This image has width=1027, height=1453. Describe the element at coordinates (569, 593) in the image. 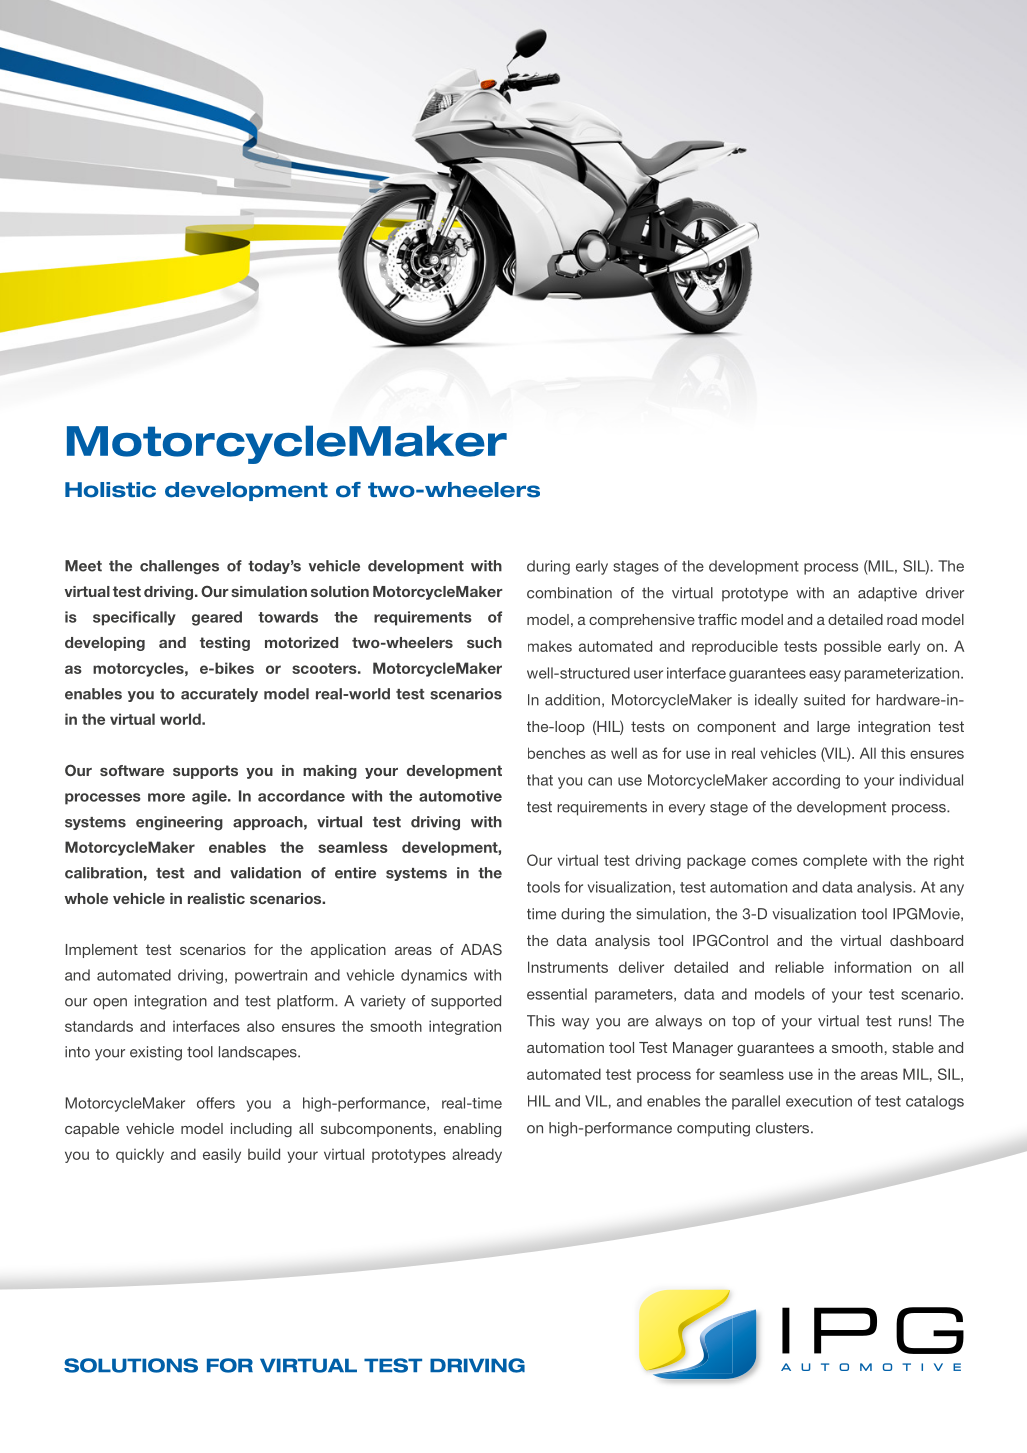

I see `combination` at that location.
